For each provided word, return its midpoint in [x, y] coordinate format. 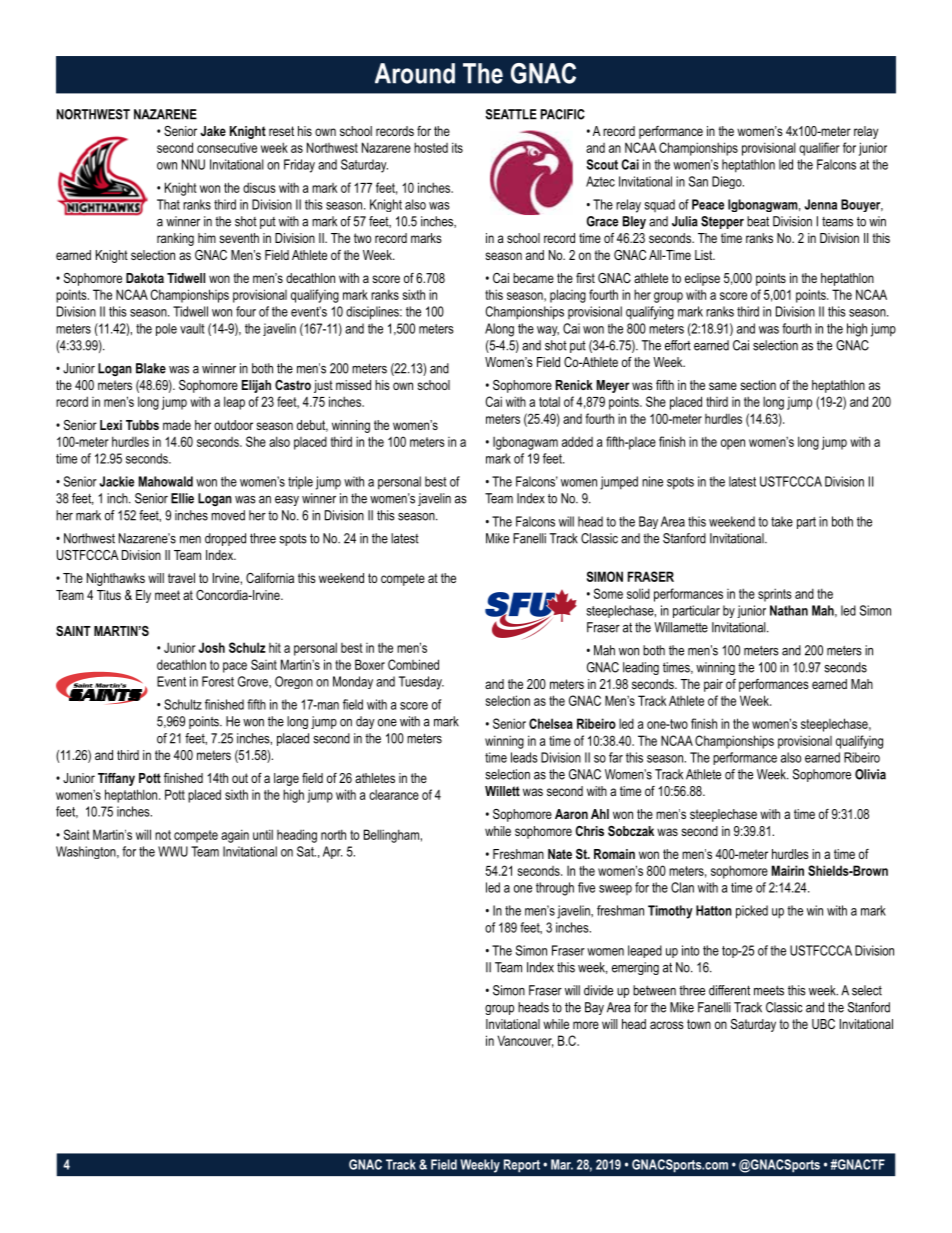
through [555, 889]
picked [752, 912]
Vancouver [525, 1041]
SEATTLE [511, 114]
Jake [213, 131]
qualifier [819, 149]
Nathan [789, 610]
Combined [413, 664]
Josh [211, 647]
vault [192, 328]
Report [522, 1166]
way [548, 331]
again [235, 836]
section [758, 385]
